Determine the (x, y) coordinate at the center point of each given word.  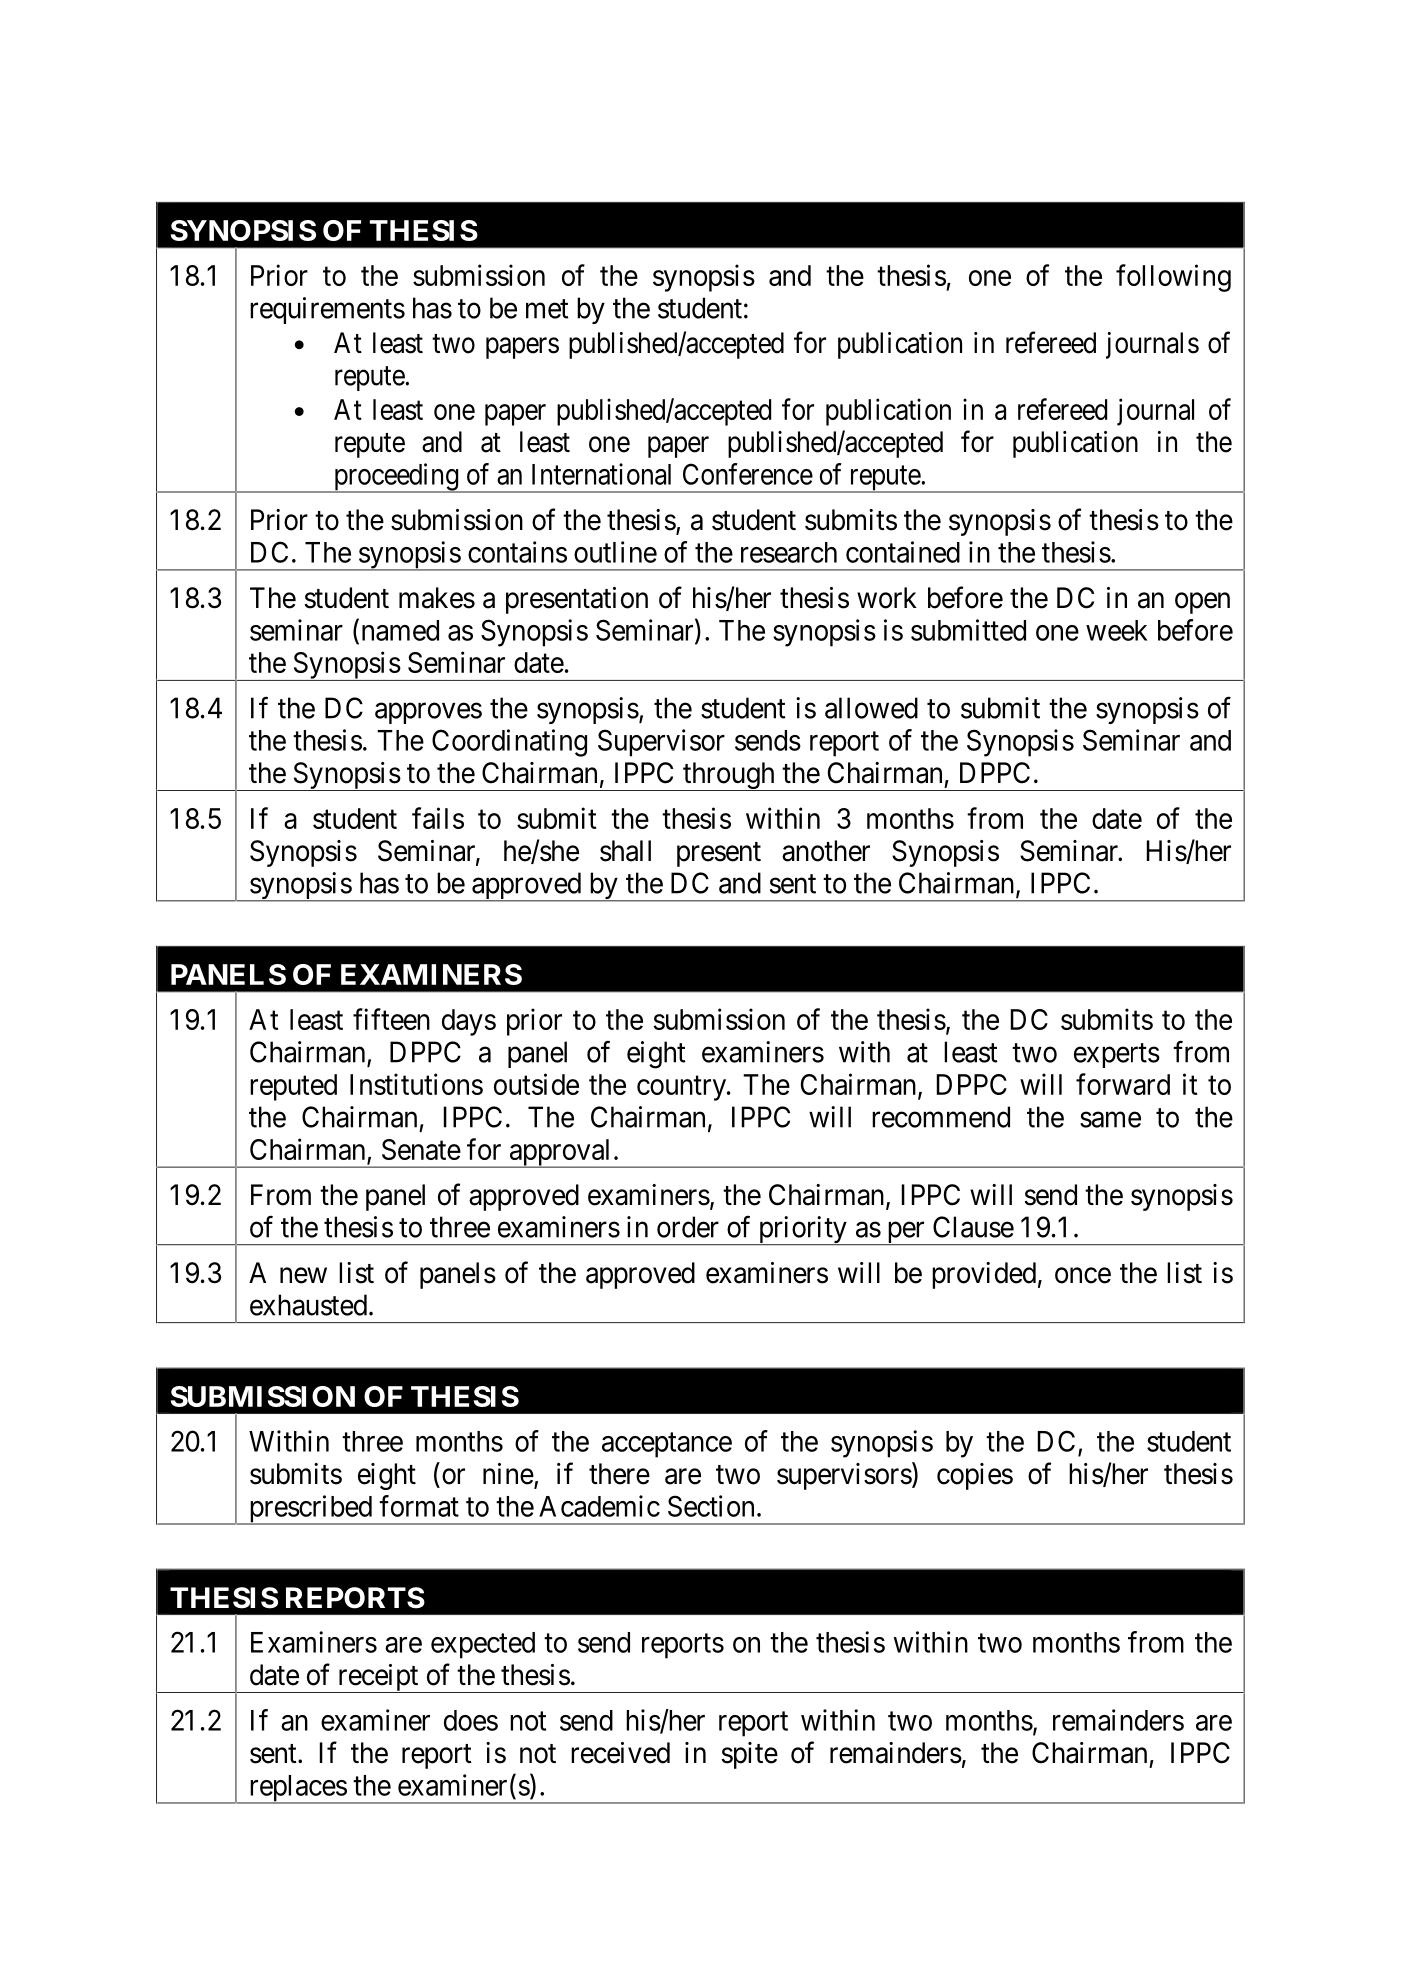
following (1173, 278)
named (400, 630)
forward (1123, 1084)
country (682, 1088)
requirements (327, 310)
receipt (378, 1678)
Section (711, 1506)
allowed (871, 708)
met (547, 309)
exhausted (308, 1305)
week (1117, 630)
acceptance (667, 1445)
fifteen (391, 1019)
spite (750, 1755)
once (1083, 1276)
